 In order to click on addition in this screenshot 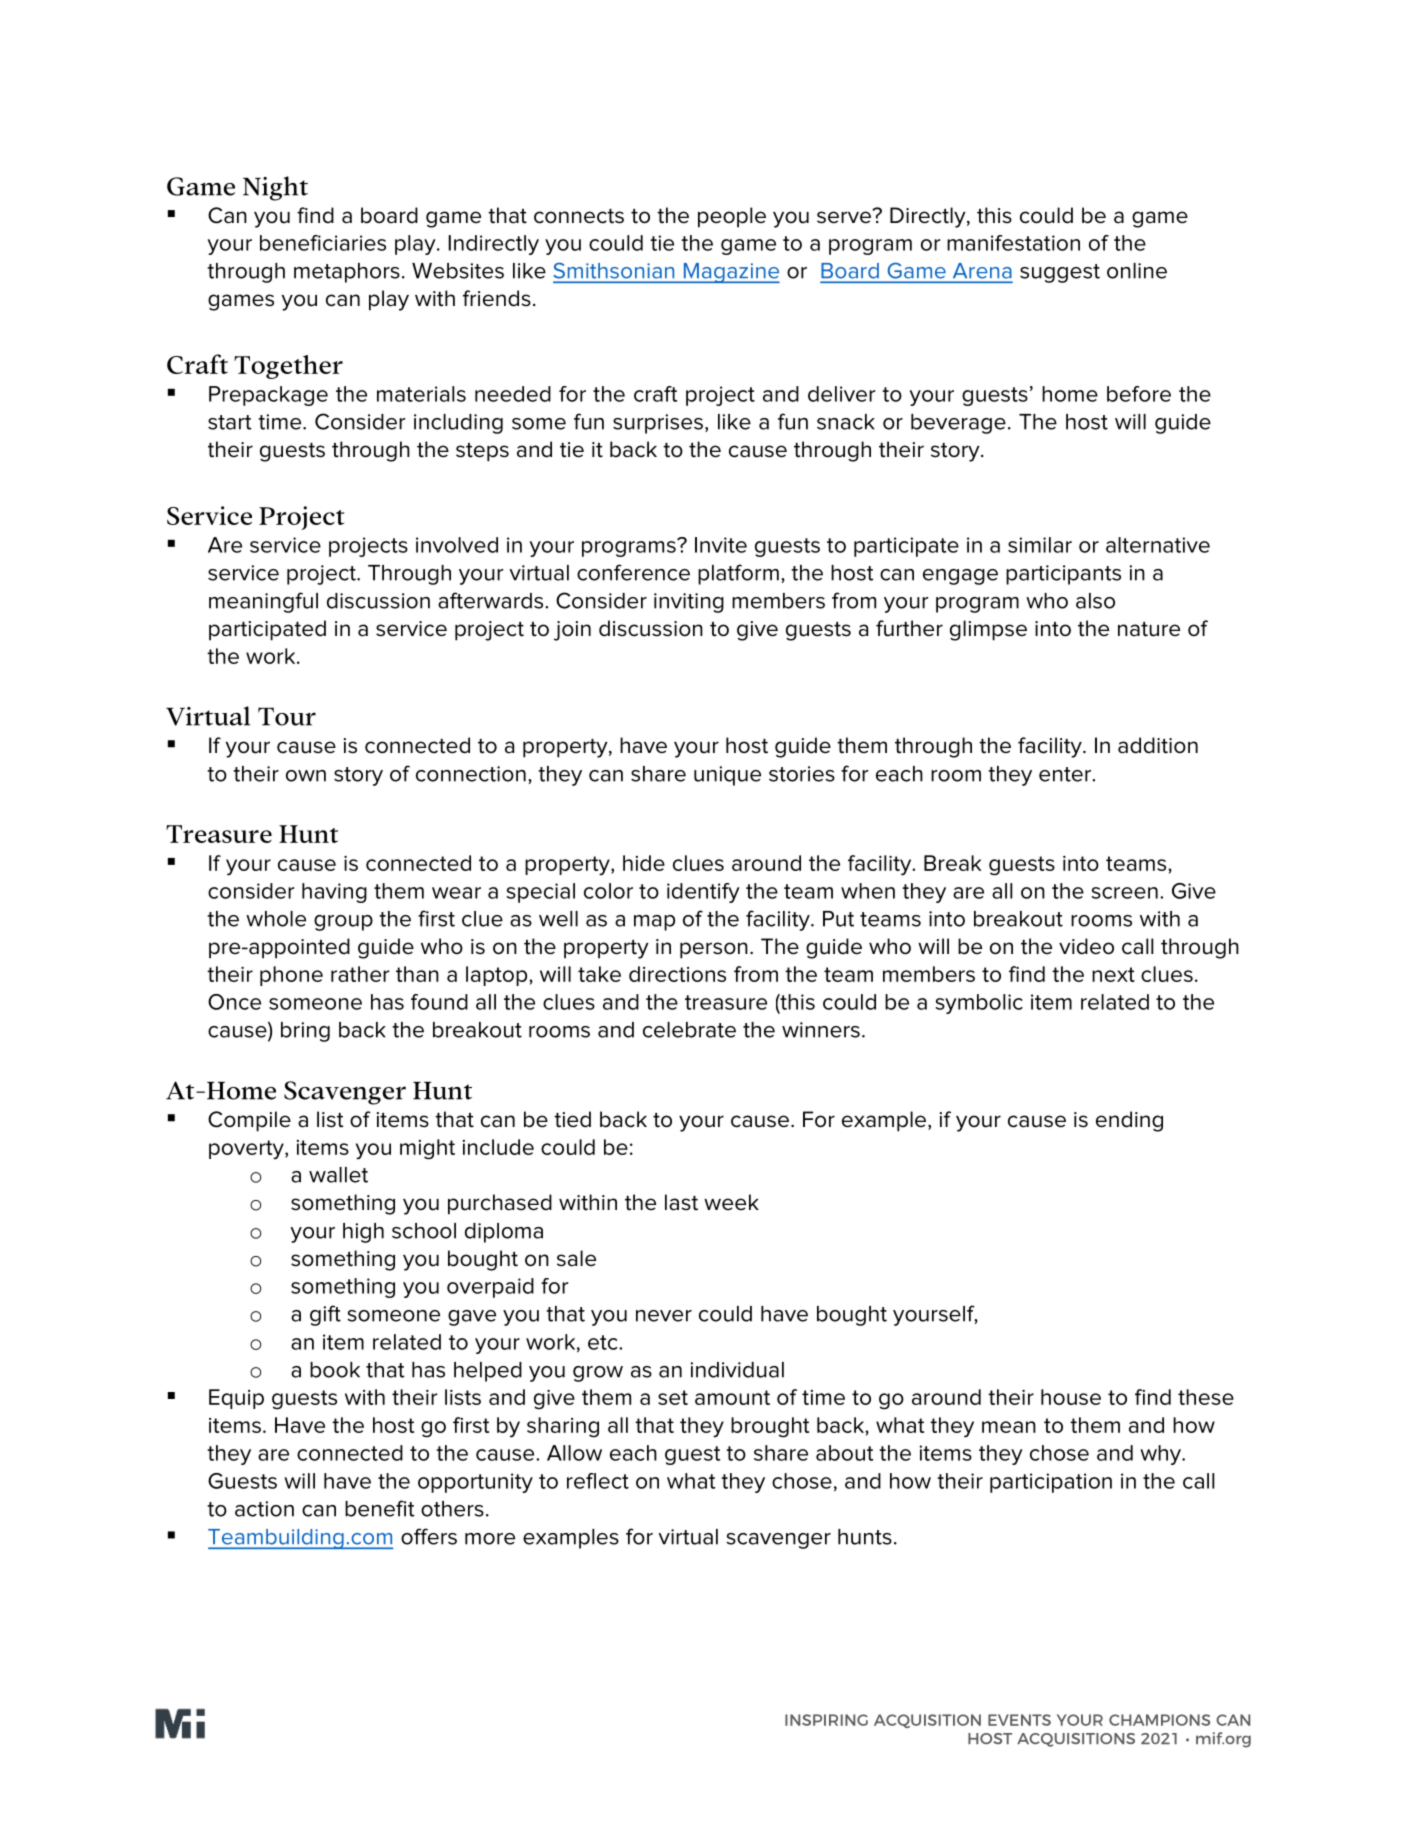, I will do `click(1158, 745)`.
